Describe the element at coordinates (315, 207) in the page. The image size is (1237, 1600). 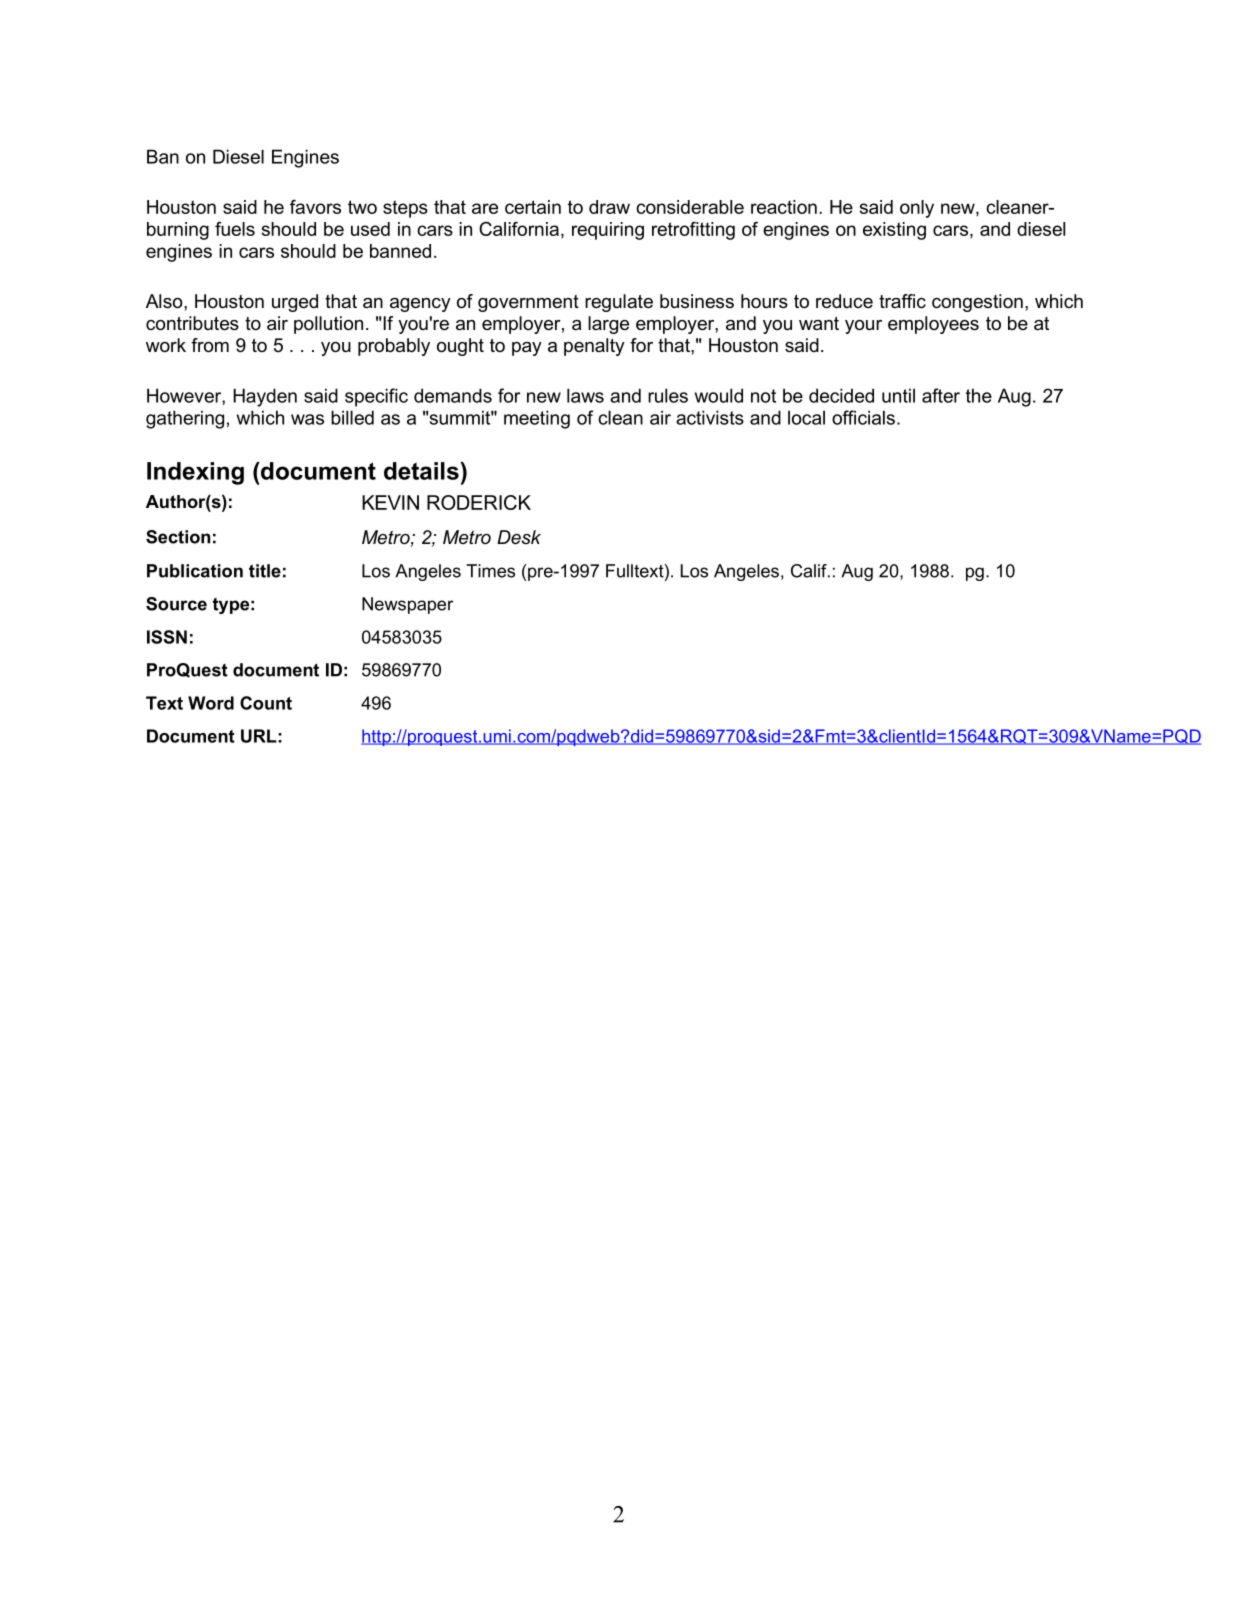
I see `favors` at that location.
